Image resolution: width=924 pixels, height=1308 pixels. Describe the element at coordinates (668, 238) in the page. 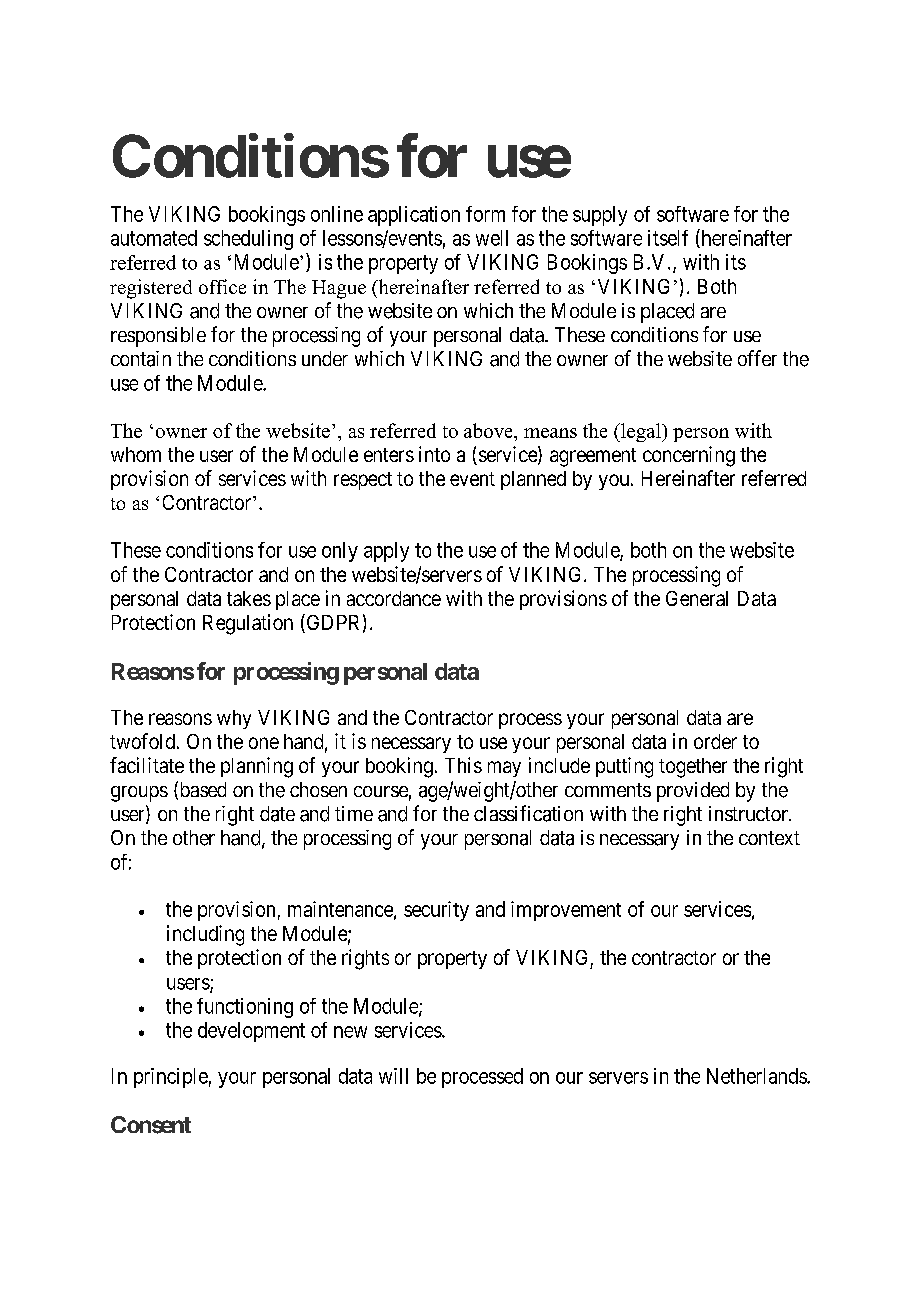

I see `itself` at that location.
